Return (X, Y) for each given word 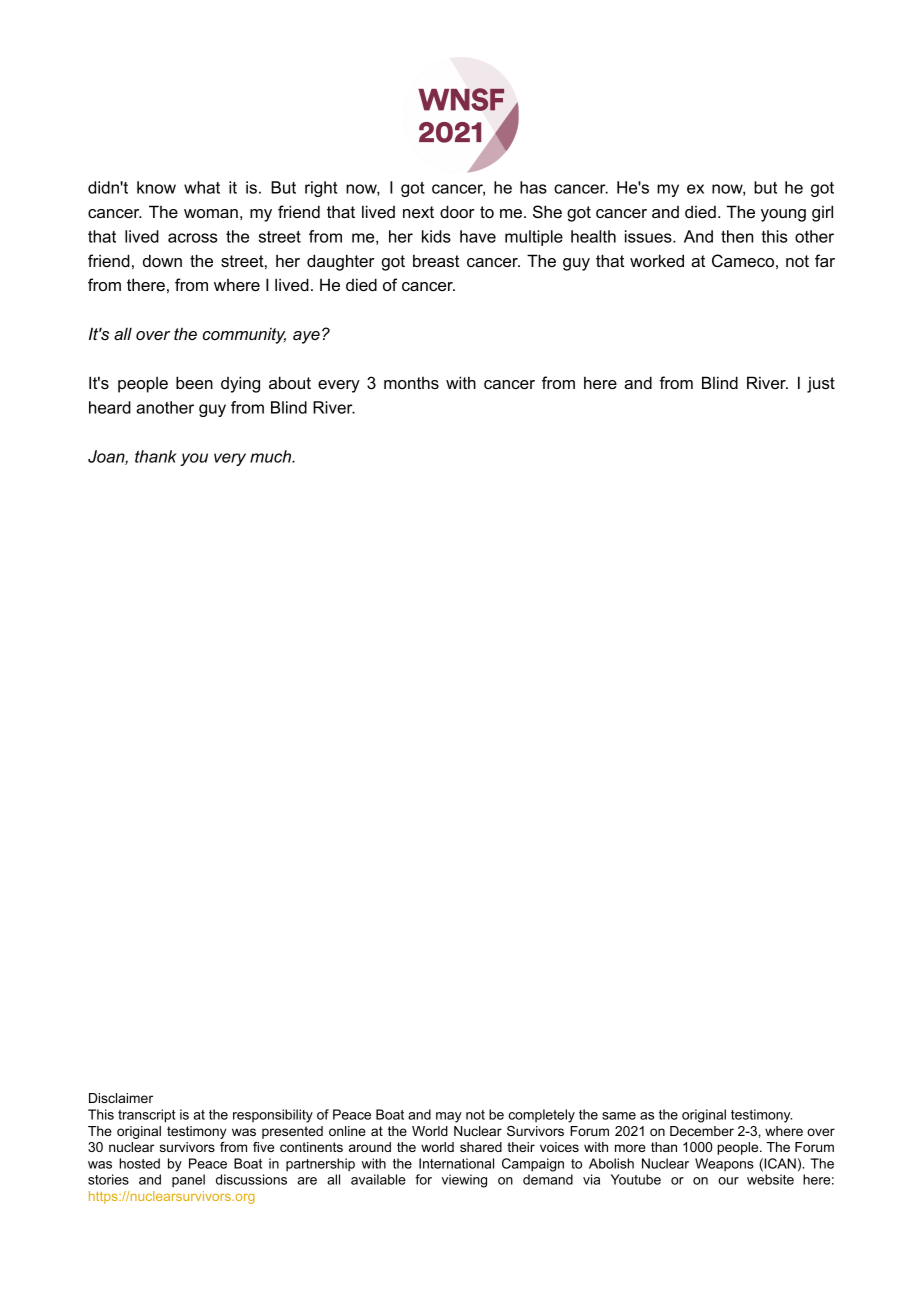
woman (211, 213)
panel (188, 1181)
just (821, 385)
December (702, 1131)
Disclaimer (121, 1098)
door (457, 211)
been (194, 382)
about (290, 382)
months (411, 383)
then (737, 236)
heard (110, 407)
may (449, 1117)
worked (657, 260)
